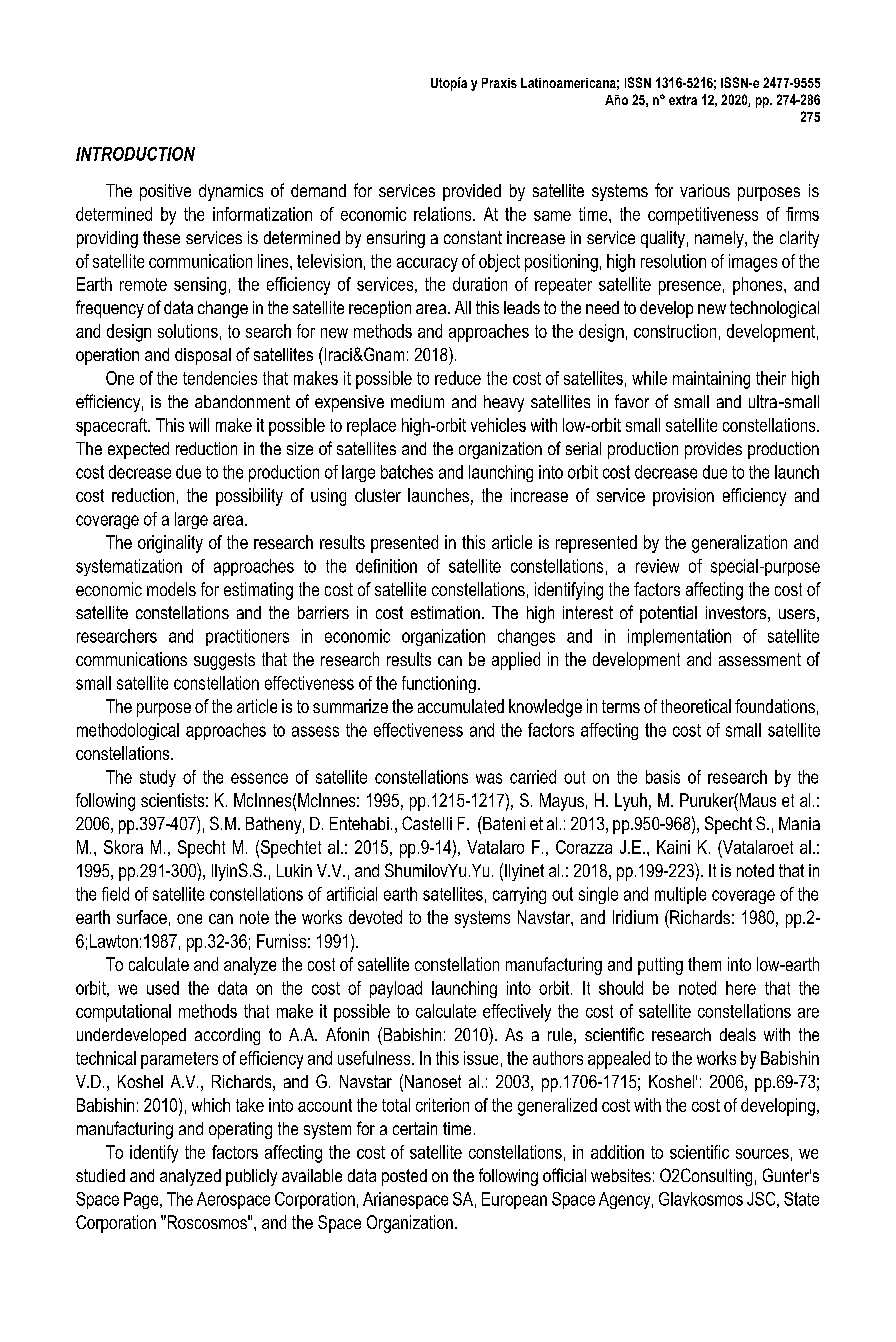 The width and height of the screenshot is (896, 1342). What do you see at coordinates (499, 83) in the screenshot?
I see `Praxis` at bounding box center [499, 83].
